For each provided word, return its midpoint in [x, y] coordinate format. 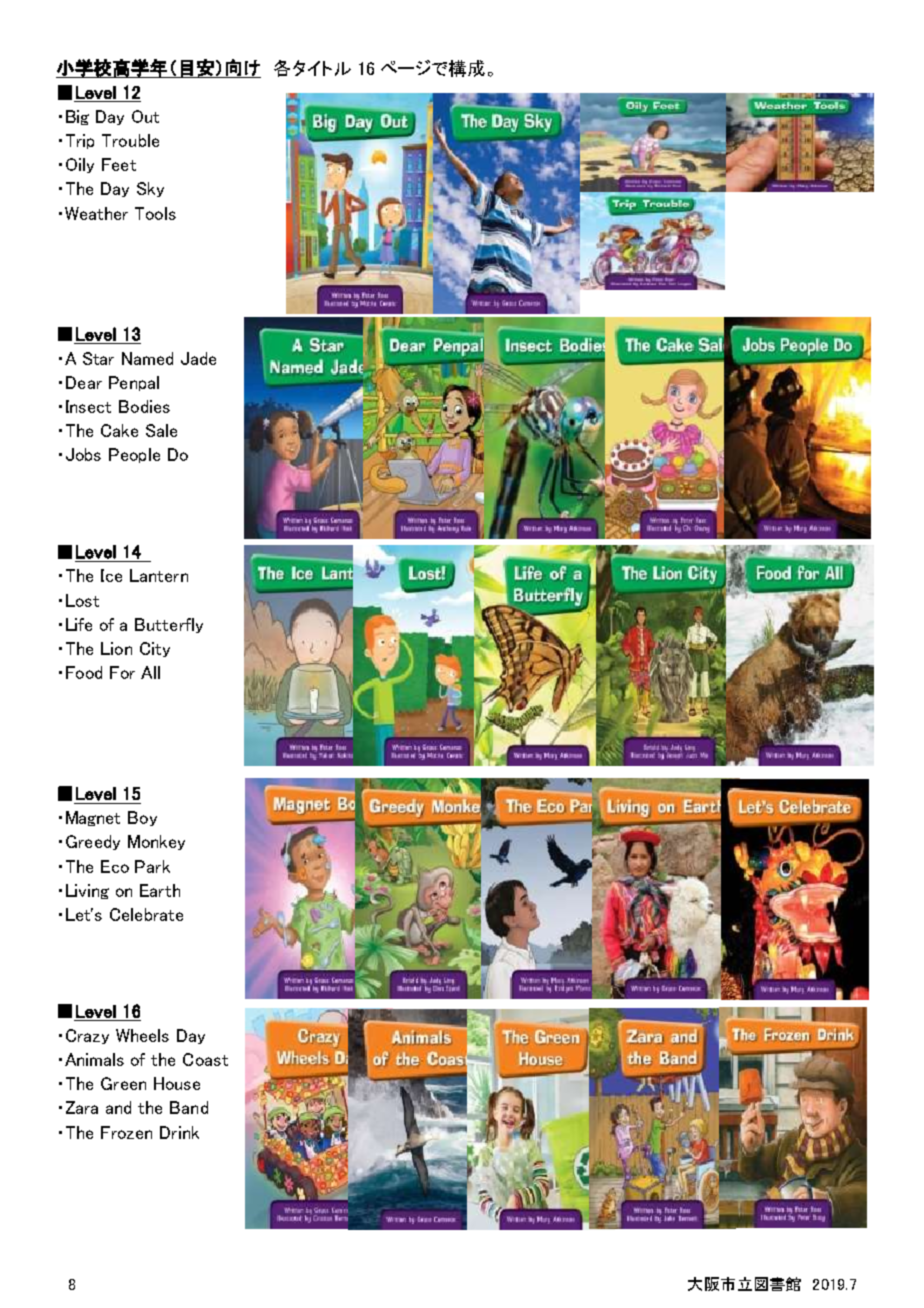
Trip [80, 141]
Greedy [93, 842]
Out [145, 116]
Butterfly [169, 625]
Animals [94, 1059]
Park [152, 866]
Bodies [144, 406]
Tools [155, 213]
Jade [198, 358]
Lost [82, 600]
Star [98, 358]
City [155, 649]
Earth [160, 890]
